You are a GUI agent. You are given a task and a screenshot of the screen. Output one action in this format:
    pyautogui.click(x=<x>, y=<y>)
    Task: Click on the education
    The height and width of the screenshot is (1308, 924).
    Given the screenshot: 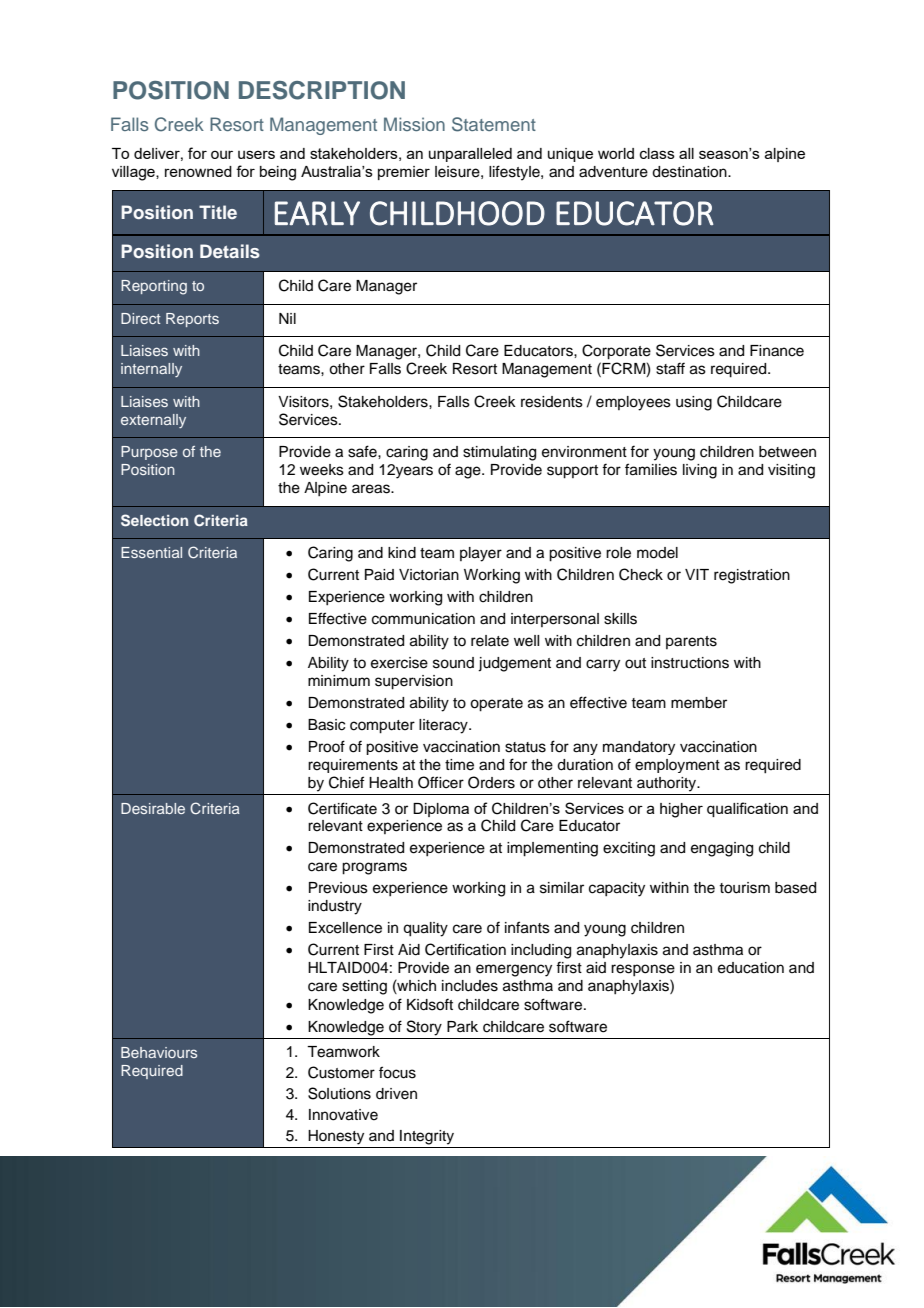 What is the action you would take?
    pyautogui.click(x=751, y=968)
